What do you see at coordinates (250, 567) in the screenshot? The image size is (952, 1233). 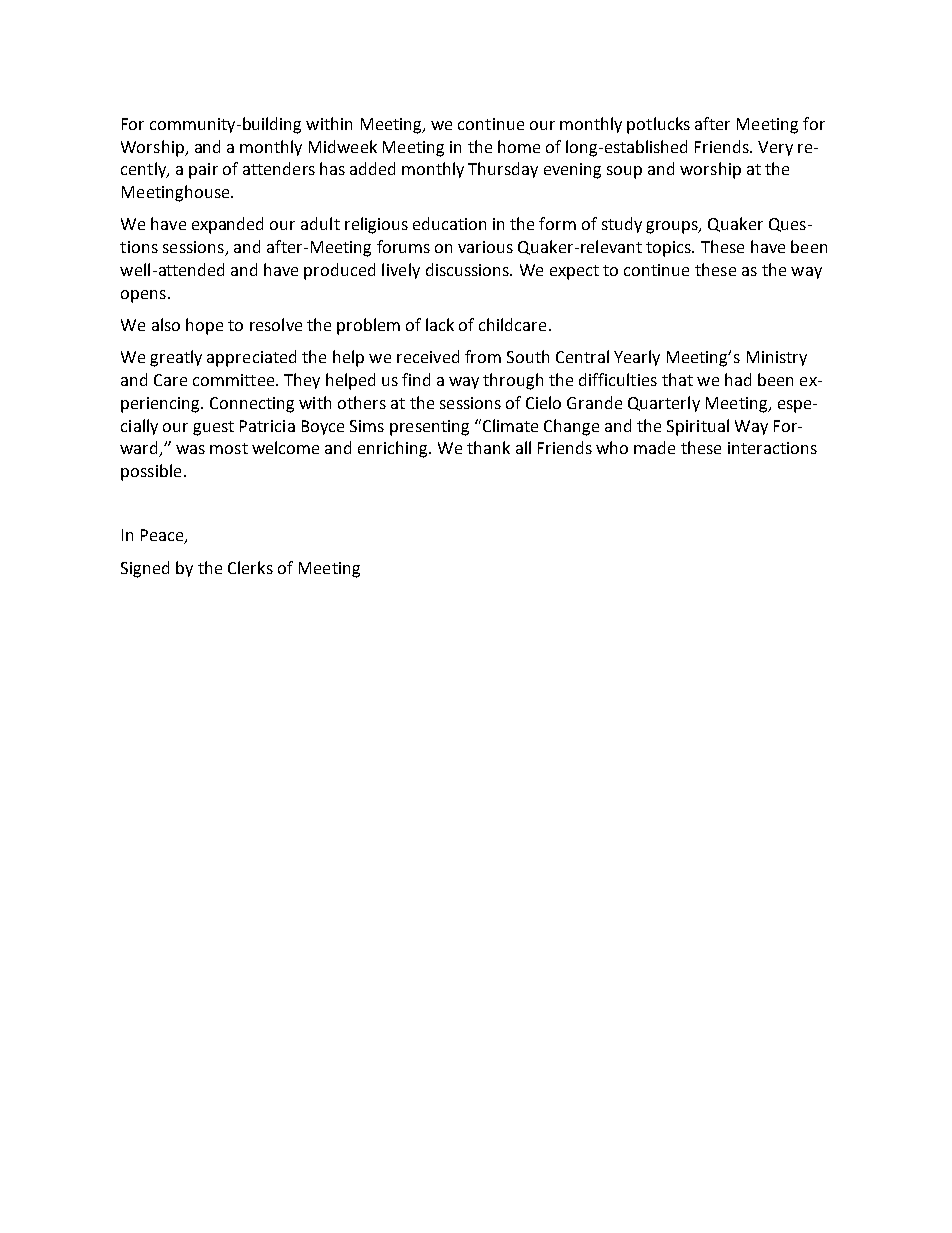 I see `Clerks` at bounding box center [250, 567].
